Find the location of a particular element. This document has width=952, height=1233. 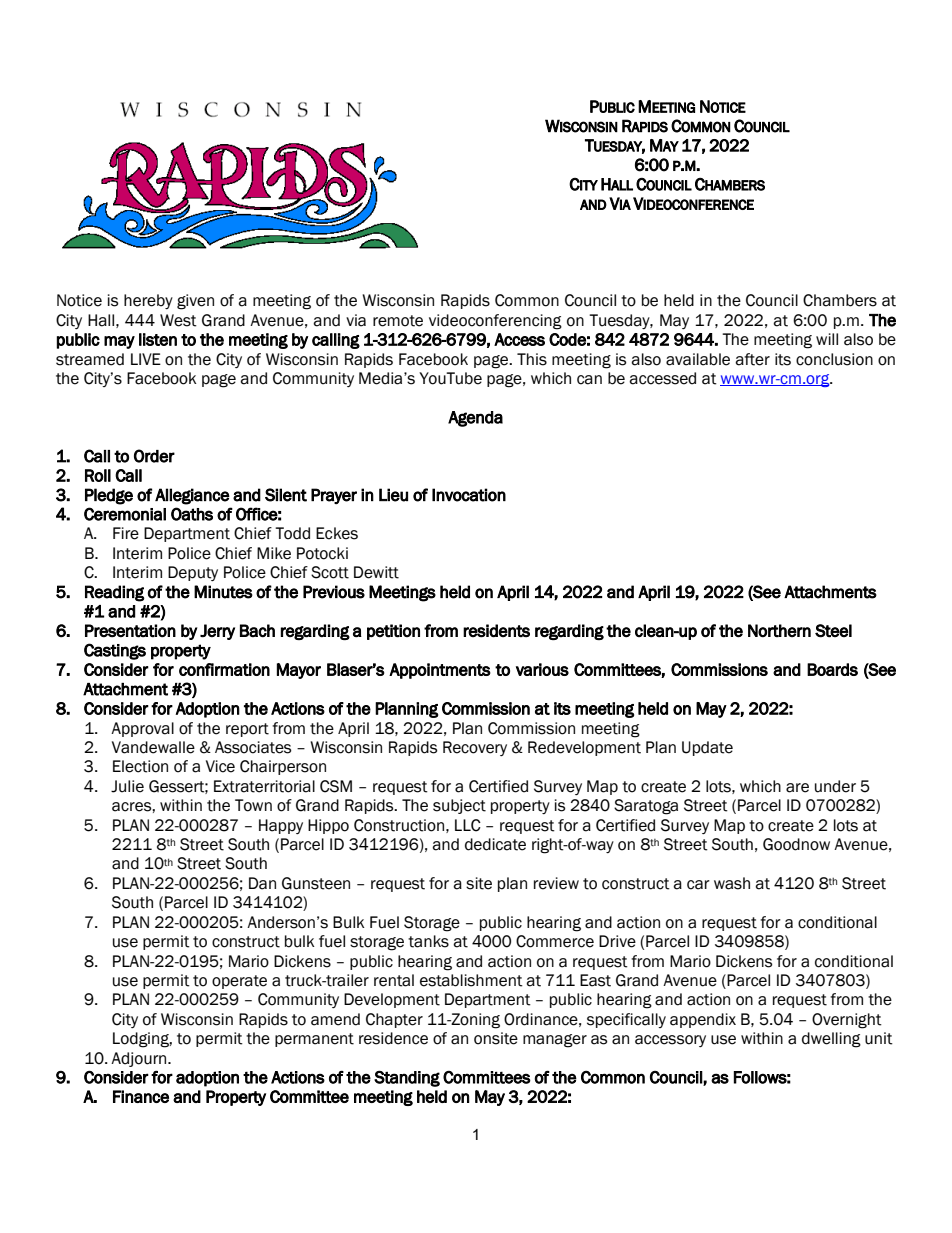

after is located at coordinates (752, 359).
